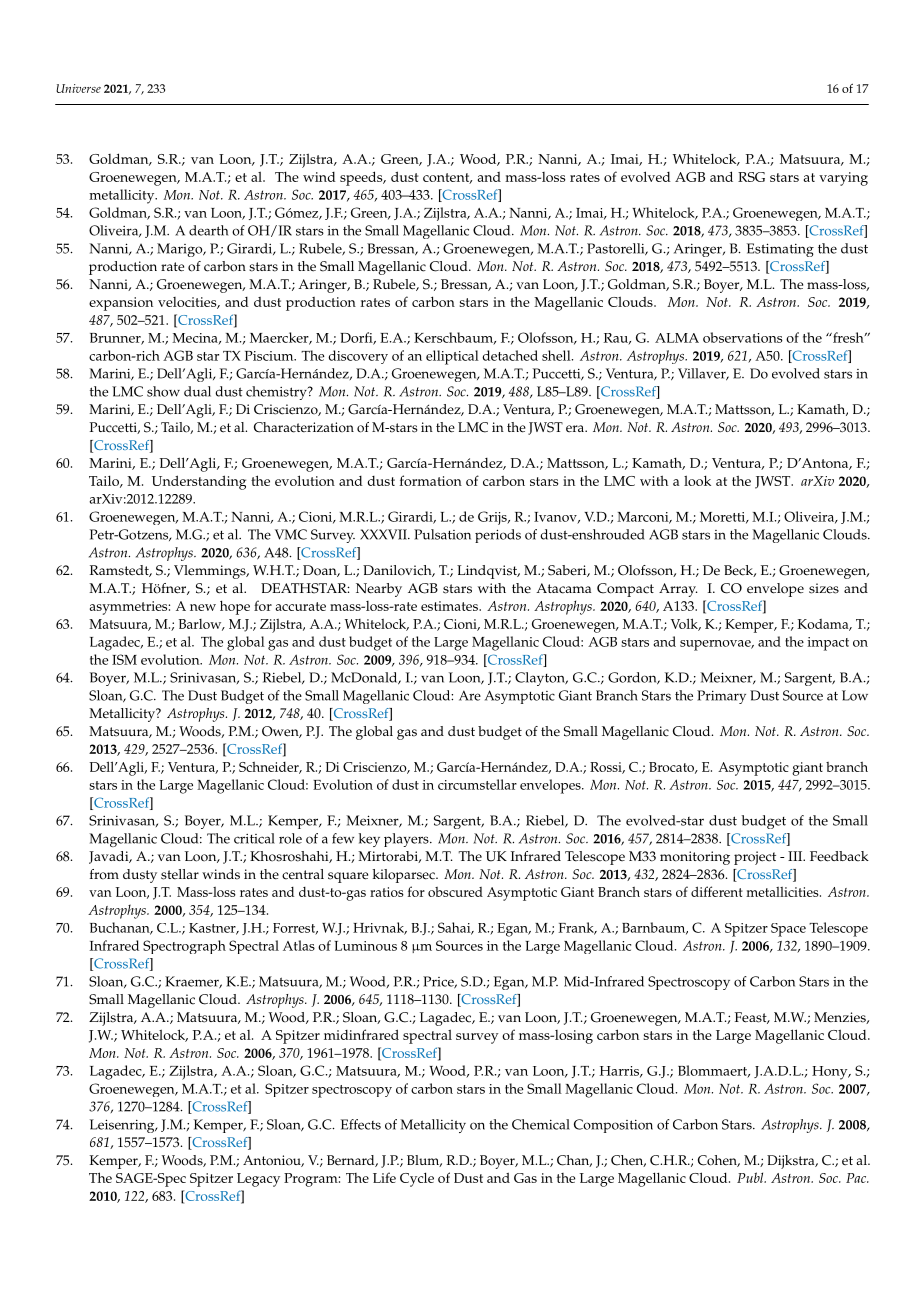 This screenshot has width=924, height=1308. I want to click on Understanding, so click(199, 482).
